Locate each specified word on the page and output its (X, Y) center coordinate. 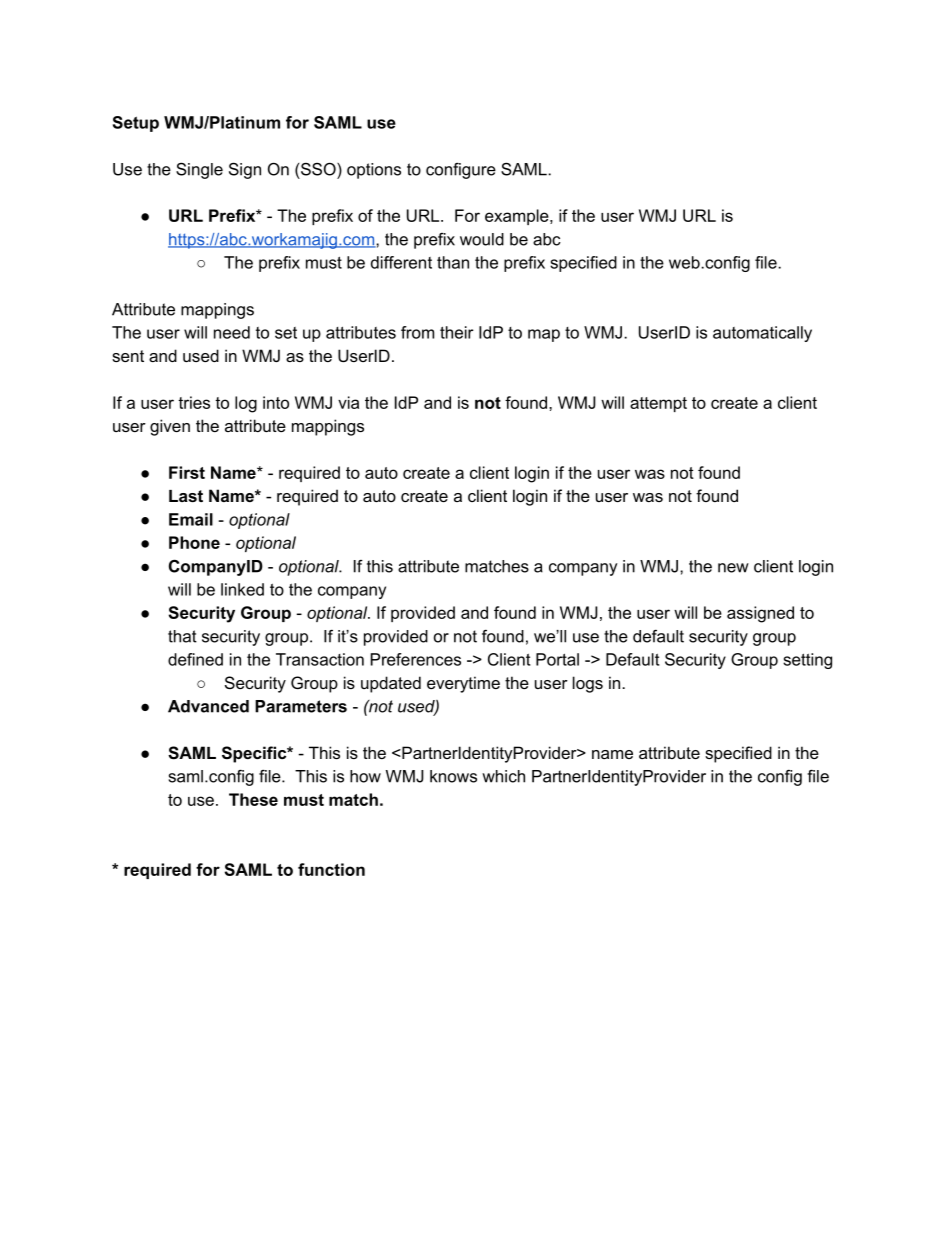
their (457, 332)
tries (194, 402)
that (182, 636)
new (733, 568)
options (374, 171)
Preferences (416, 659)
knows (453, 776)
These (253, 799)
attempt (658, 404)
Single (199, 170)
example (518, 217)
